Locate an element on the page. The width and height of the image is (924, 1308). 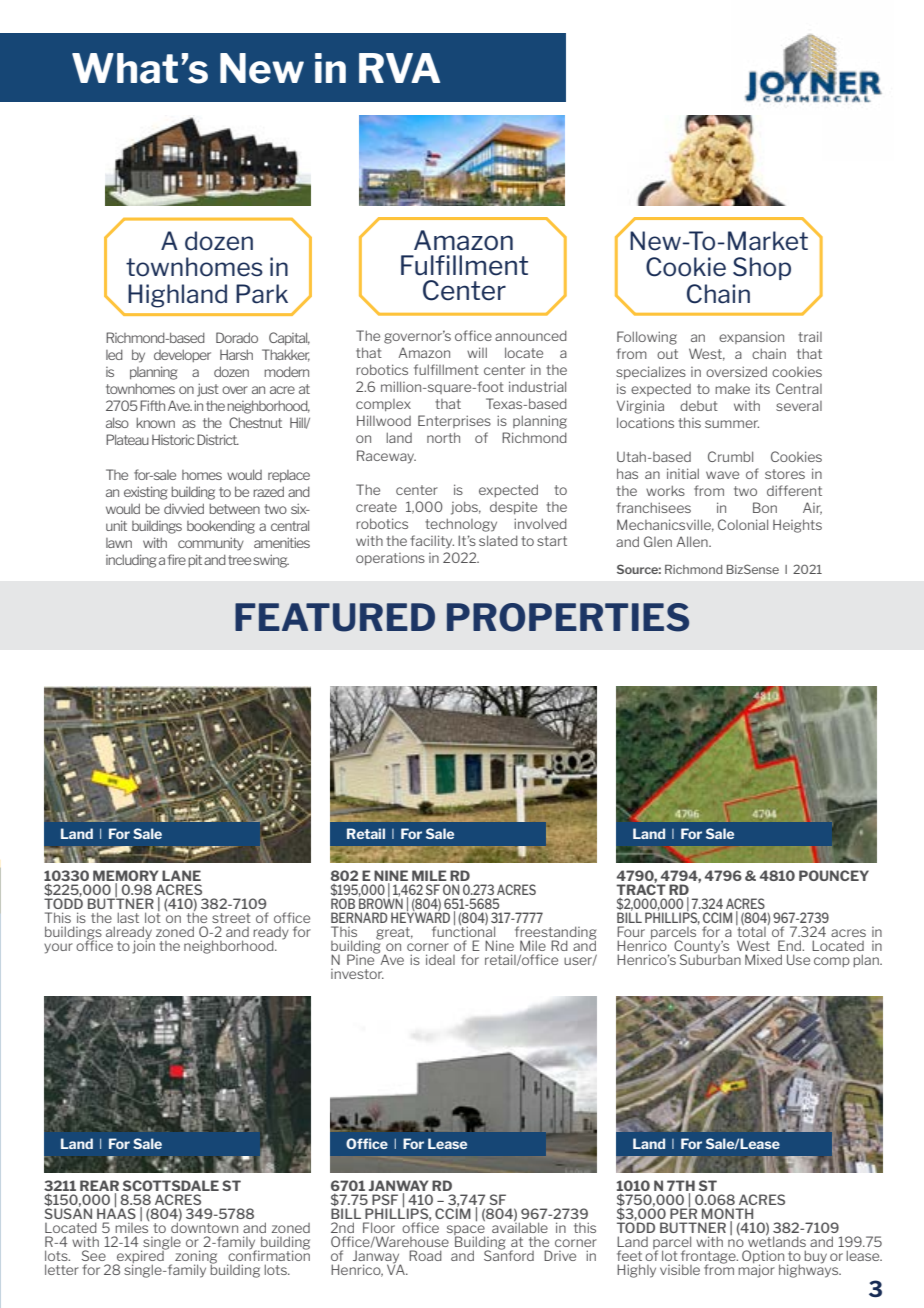
BERNARD is located at coordinates (359, 917).
